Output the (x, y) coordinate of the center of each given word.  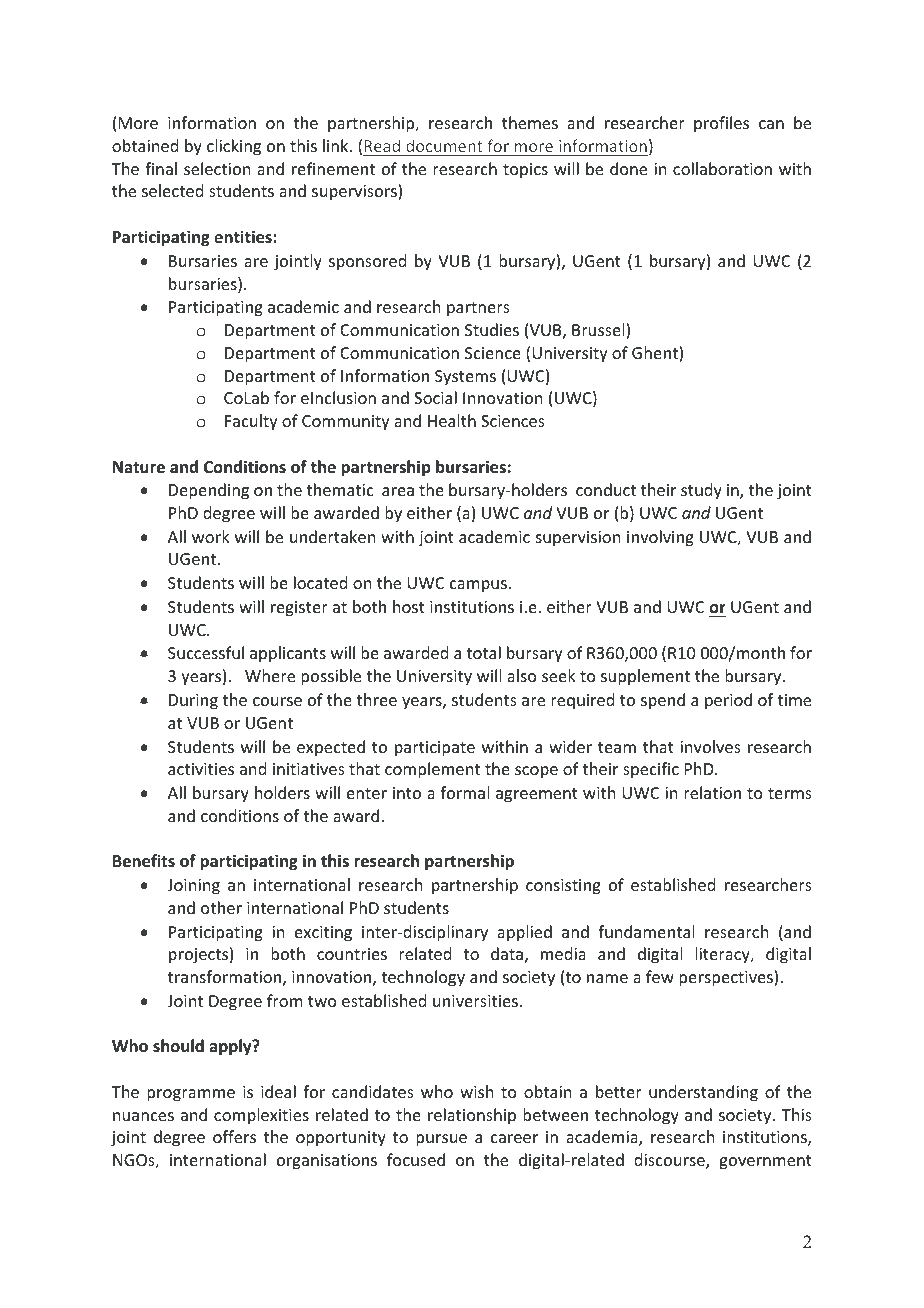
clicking (234, 147)
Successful (206, 652)
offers (234, 1136)
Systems (465, 378)
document (444, 145)
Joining (193, 887)
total (483, 652)
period (728, 701)
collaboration (722, 168)
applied (524, 933)
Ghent (656, 354)
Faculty (251, 422)
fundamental (646, 931)
